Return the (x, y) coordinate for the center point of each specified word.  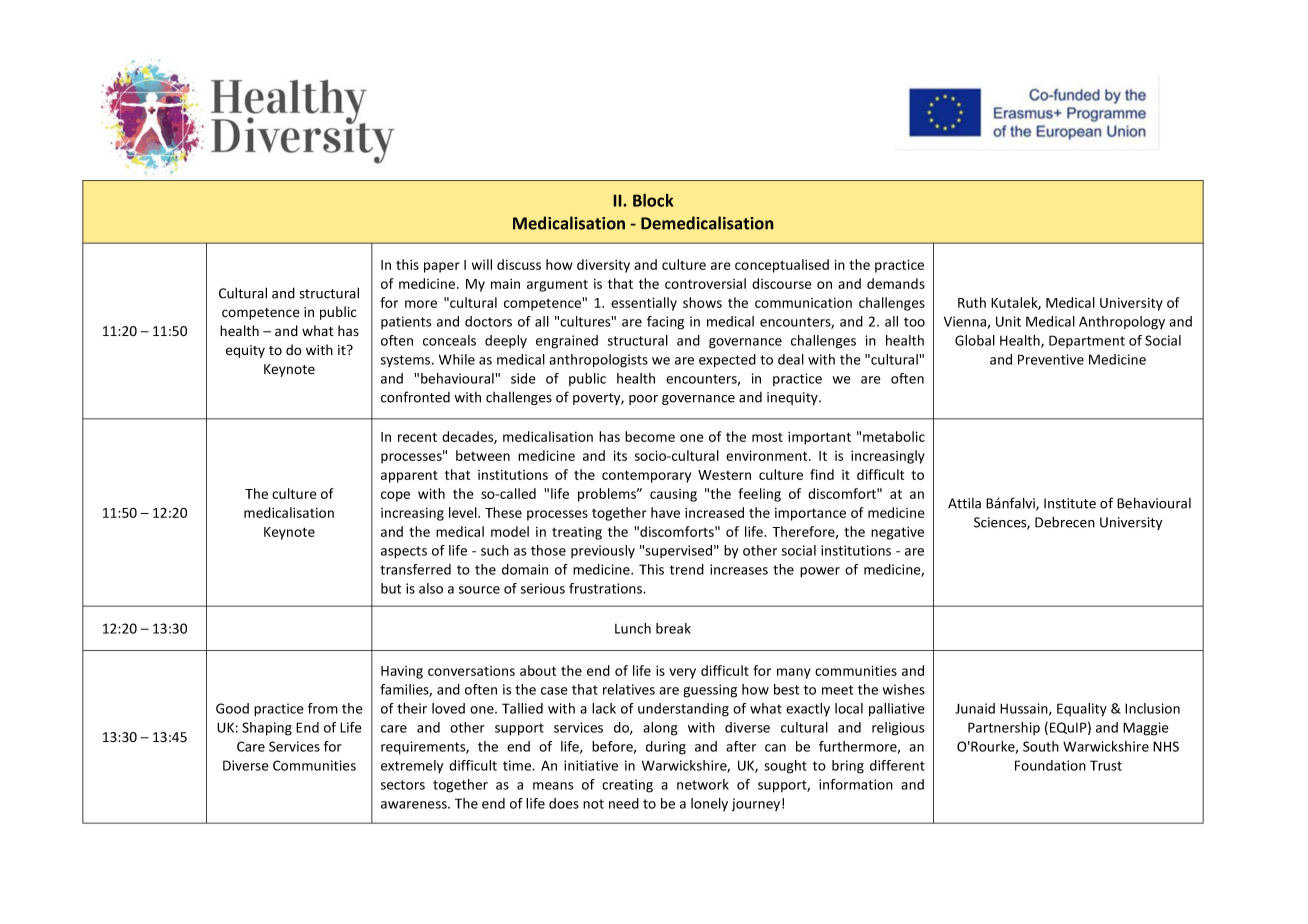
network (703, 784)
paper (442, 267)
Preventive (1051, 359)
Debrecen (1065, 522)
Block (653, 200)
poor (643, 400)
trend (687, 569)
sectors (403, 785)
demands (896, 283)
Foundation (1050, 765)
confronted (415, 397)
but (391, 588)
